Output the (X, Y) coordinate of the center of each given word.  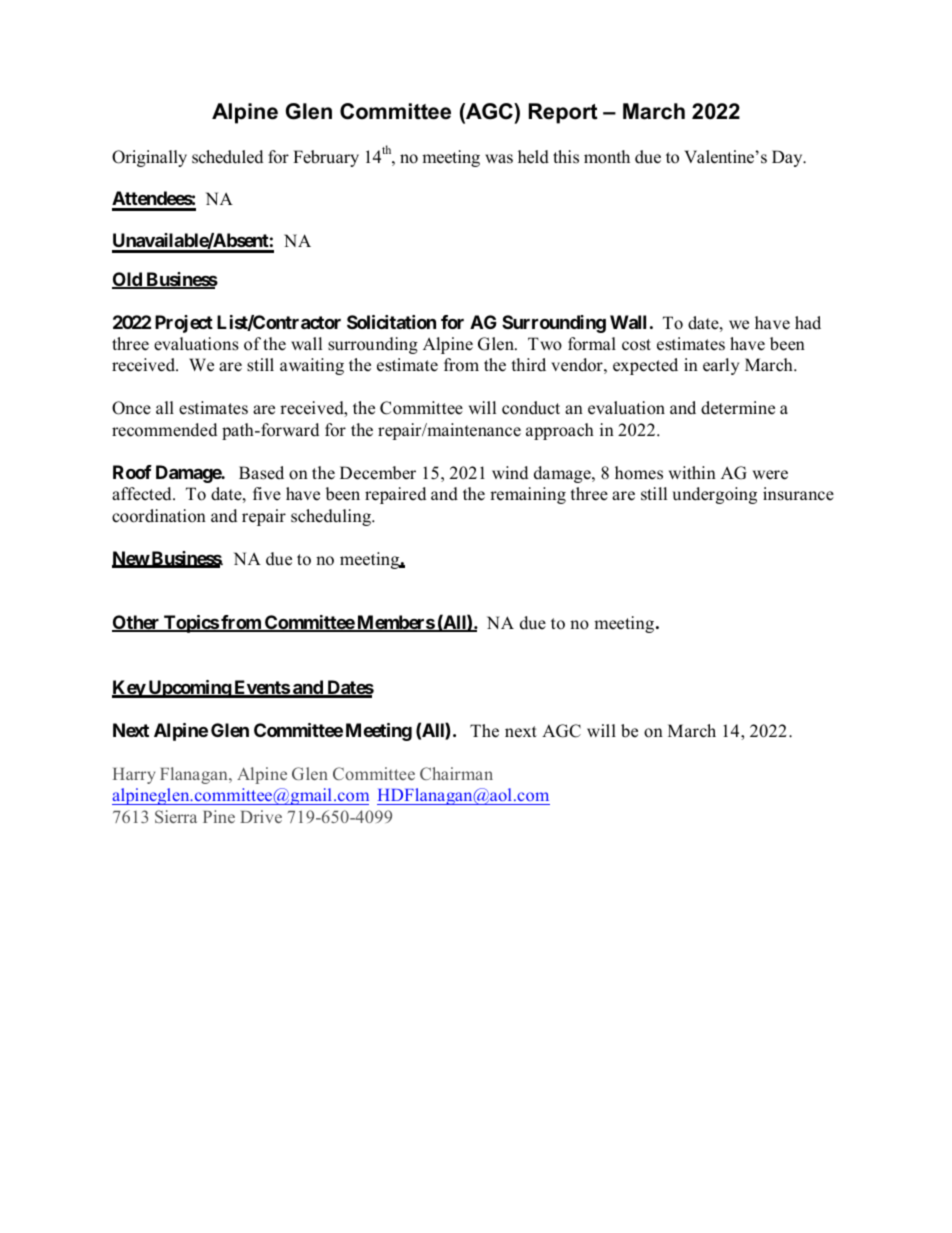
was (499, 159)
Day (788, 158)
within (692, 472)
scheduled (227, 157)
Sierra (176, 816)
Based (261, 473)
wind (510, 473)
